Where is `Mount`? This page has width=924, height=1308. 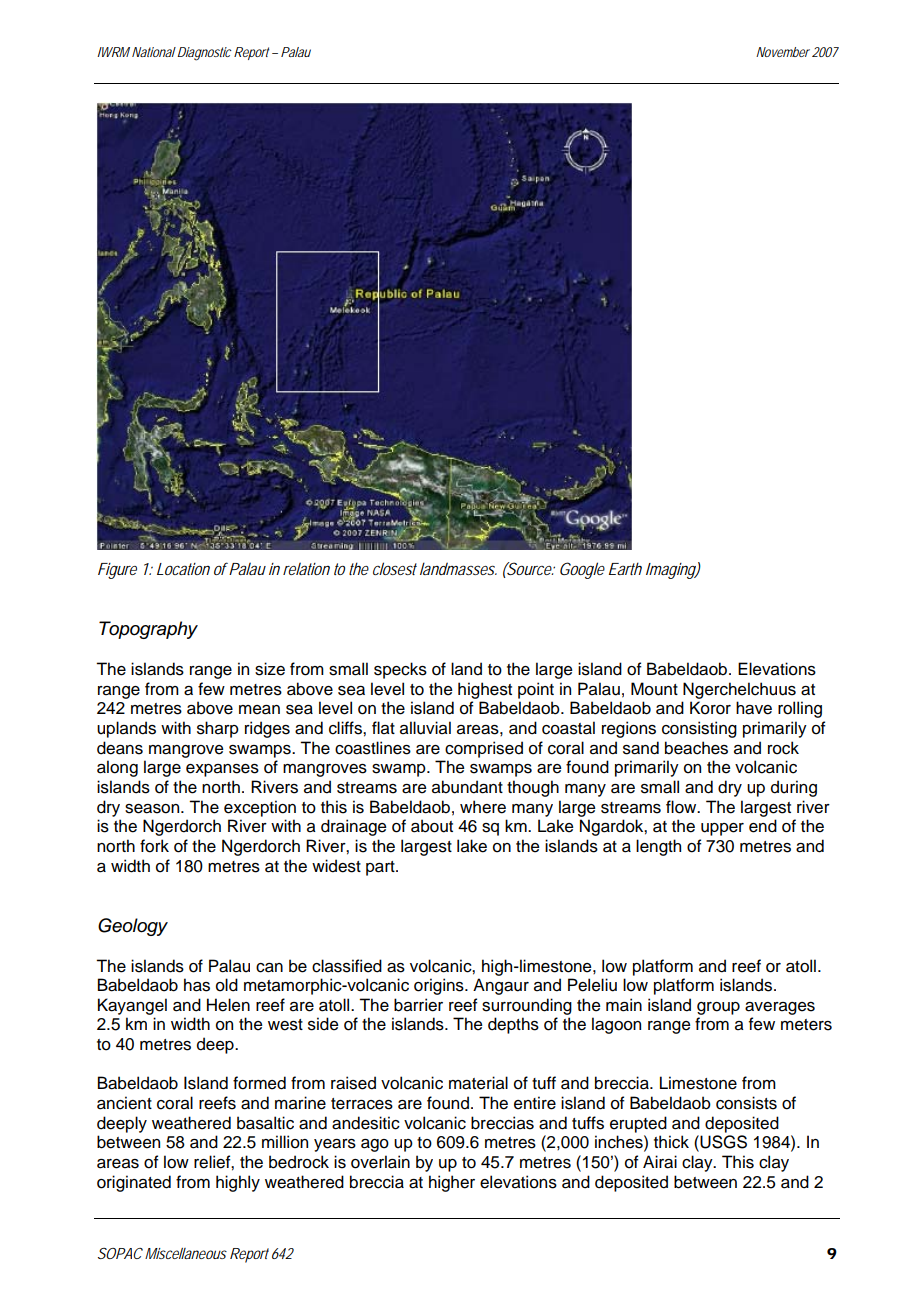 Mount is located at coordinates (654, 689).
